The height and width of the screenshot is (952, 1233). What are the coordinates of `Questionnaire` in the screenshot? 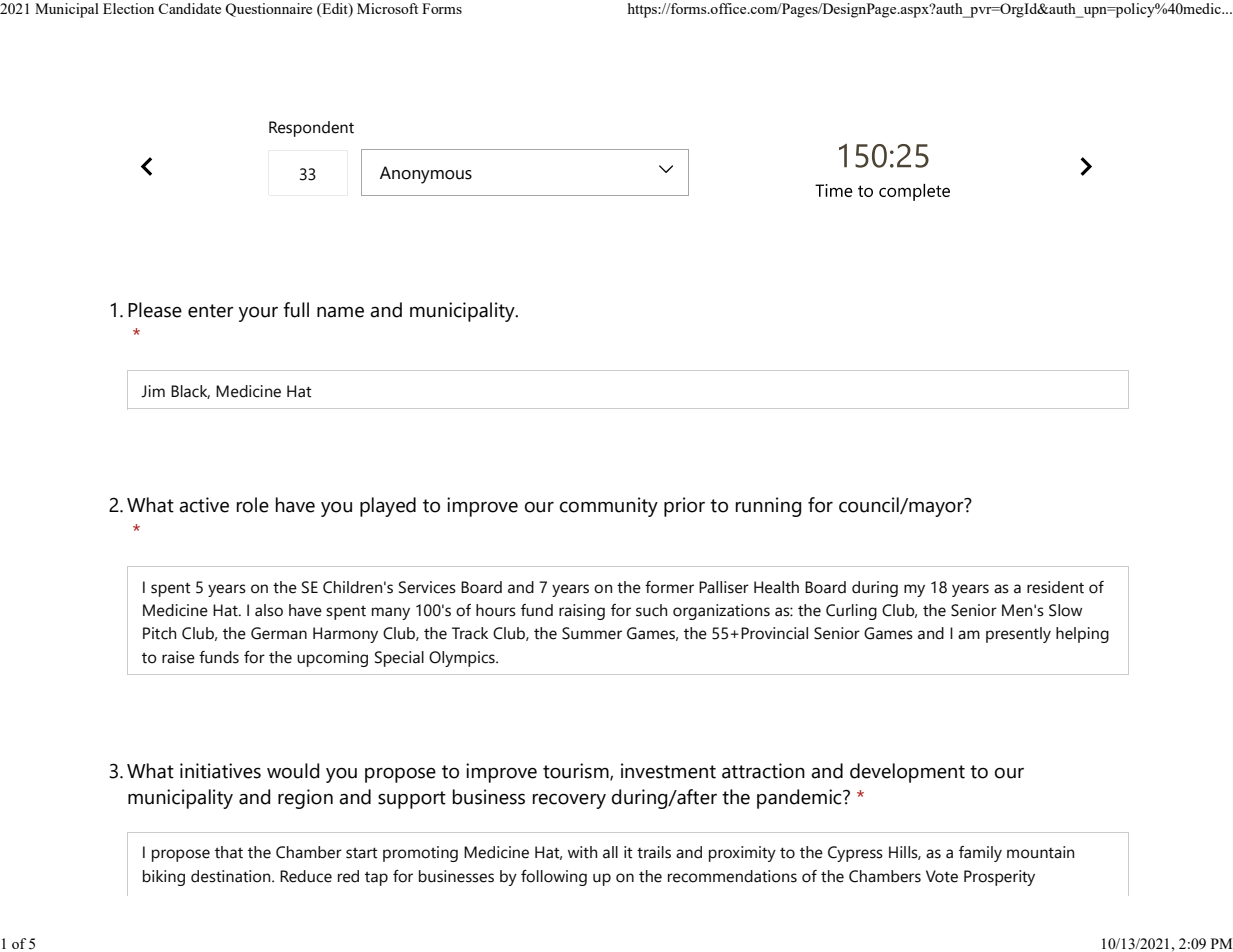 It's located at (268, 10).
